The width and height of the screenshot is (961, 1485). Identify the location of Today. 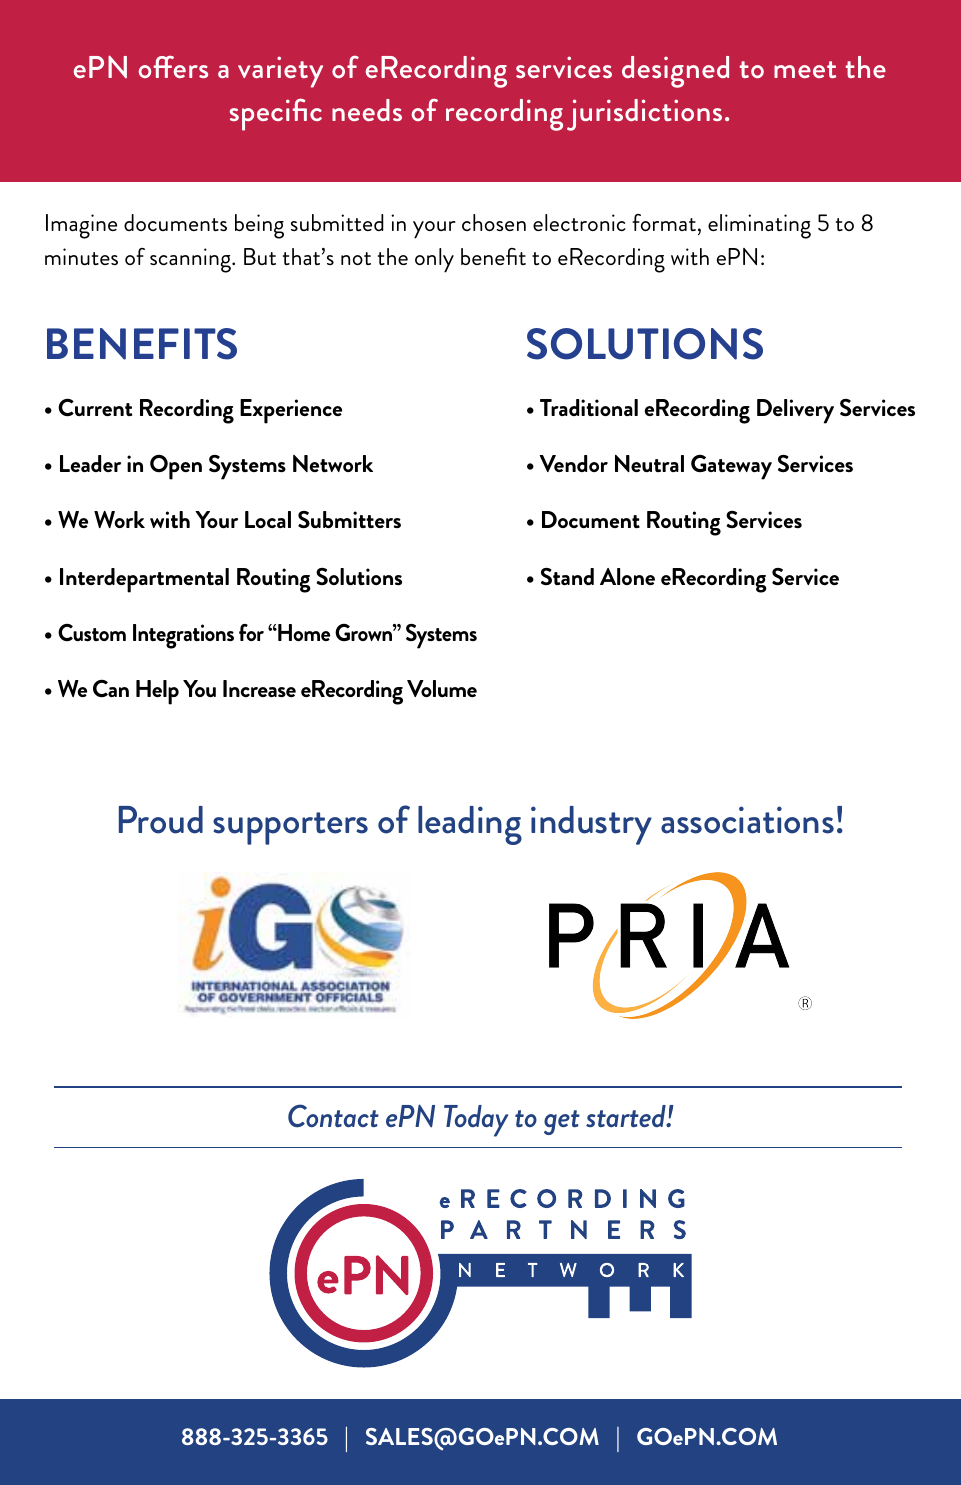
(476, 1121).
